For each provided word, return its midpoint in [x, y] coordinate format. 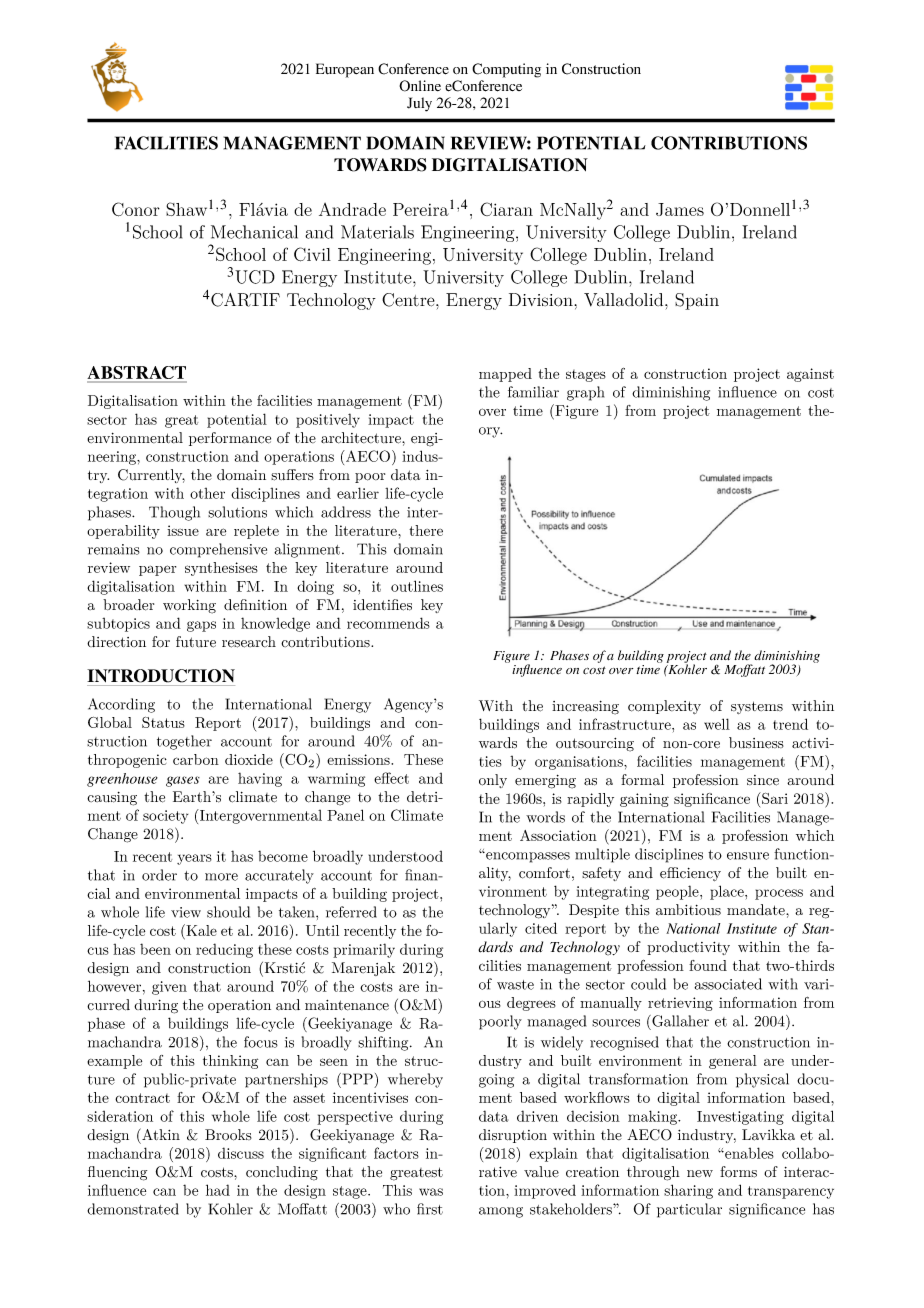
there [426, 530]
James [680, 209]
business [756, 743]
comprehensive [218, 550]
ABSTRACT [137, 374]
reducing [224, 950]
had [218, 1190]
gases [183, 781]
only [493, 781]
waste [515, 985]
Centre [409, 300]
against [810, 375]
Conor [136, 209]
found [708, 965]
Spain [697, 301]
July [419, 104]
